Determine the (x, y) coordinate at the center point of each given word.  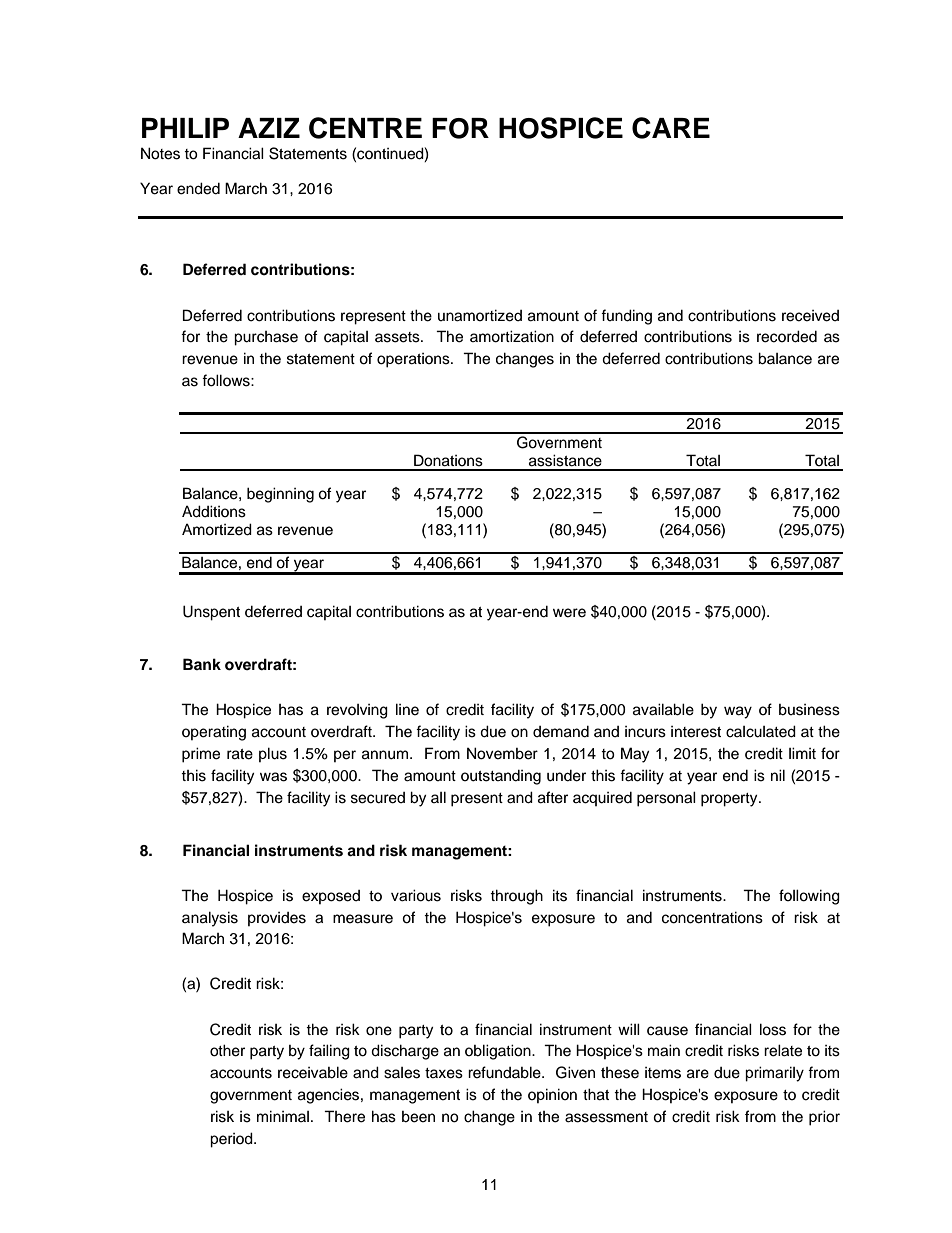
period (232, 1140)
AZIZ (269, 128)
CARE (671, 128)
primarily (774, 1074)
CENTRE (365, 128)
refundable (505, 1072)
